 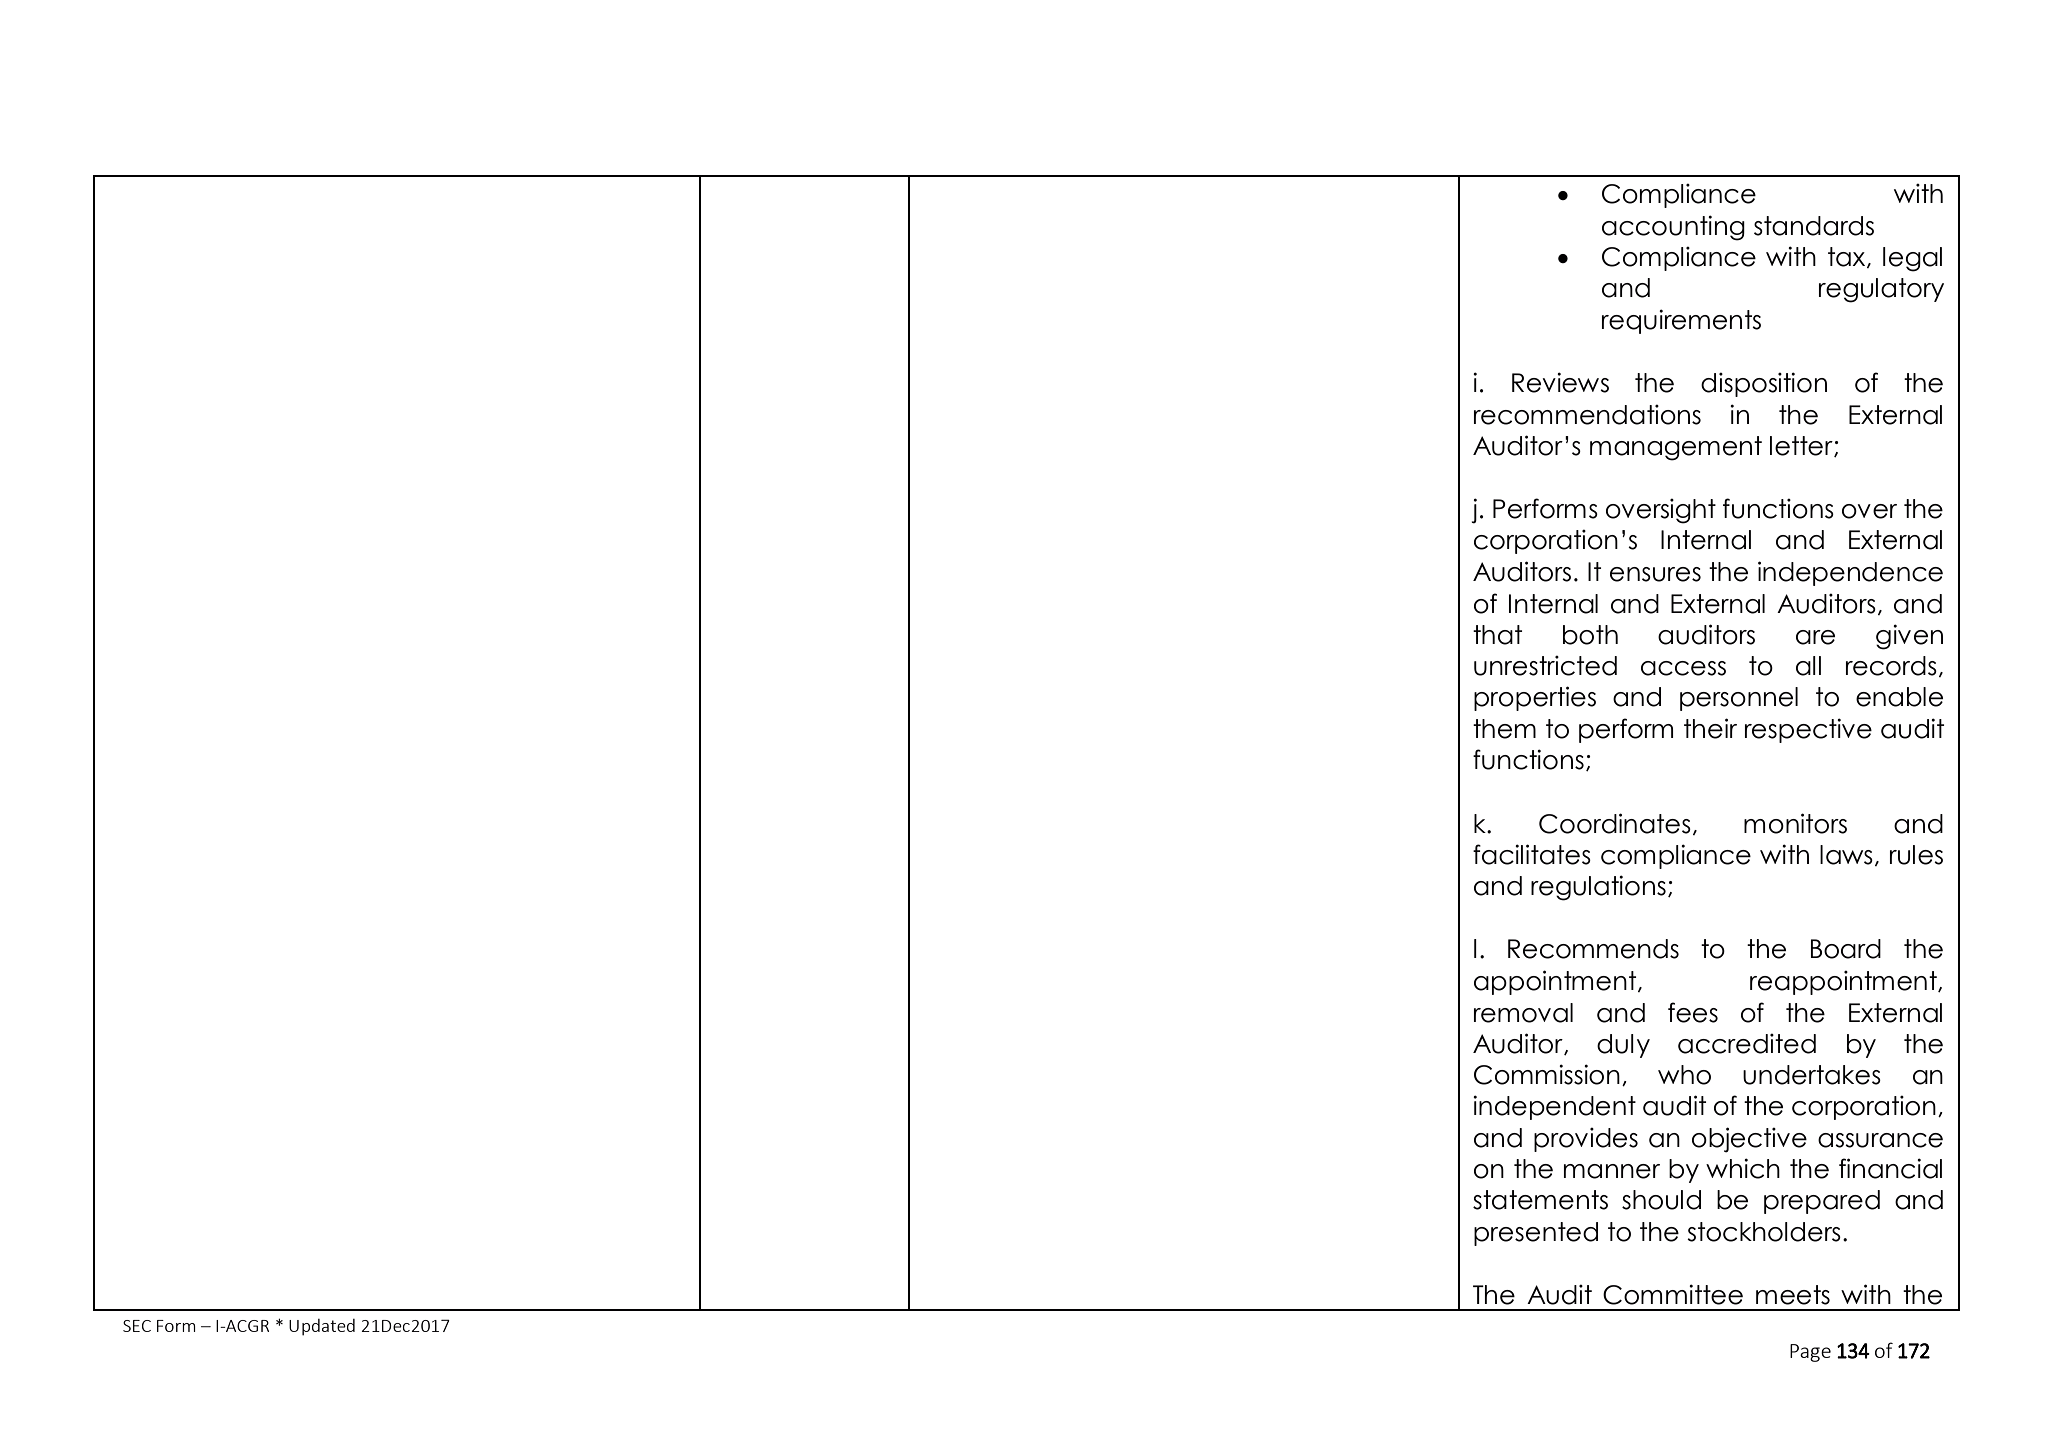 What do you see at coordinates (1504, 729) in the image?
I see `them` at bounding box center [1504, 729].
